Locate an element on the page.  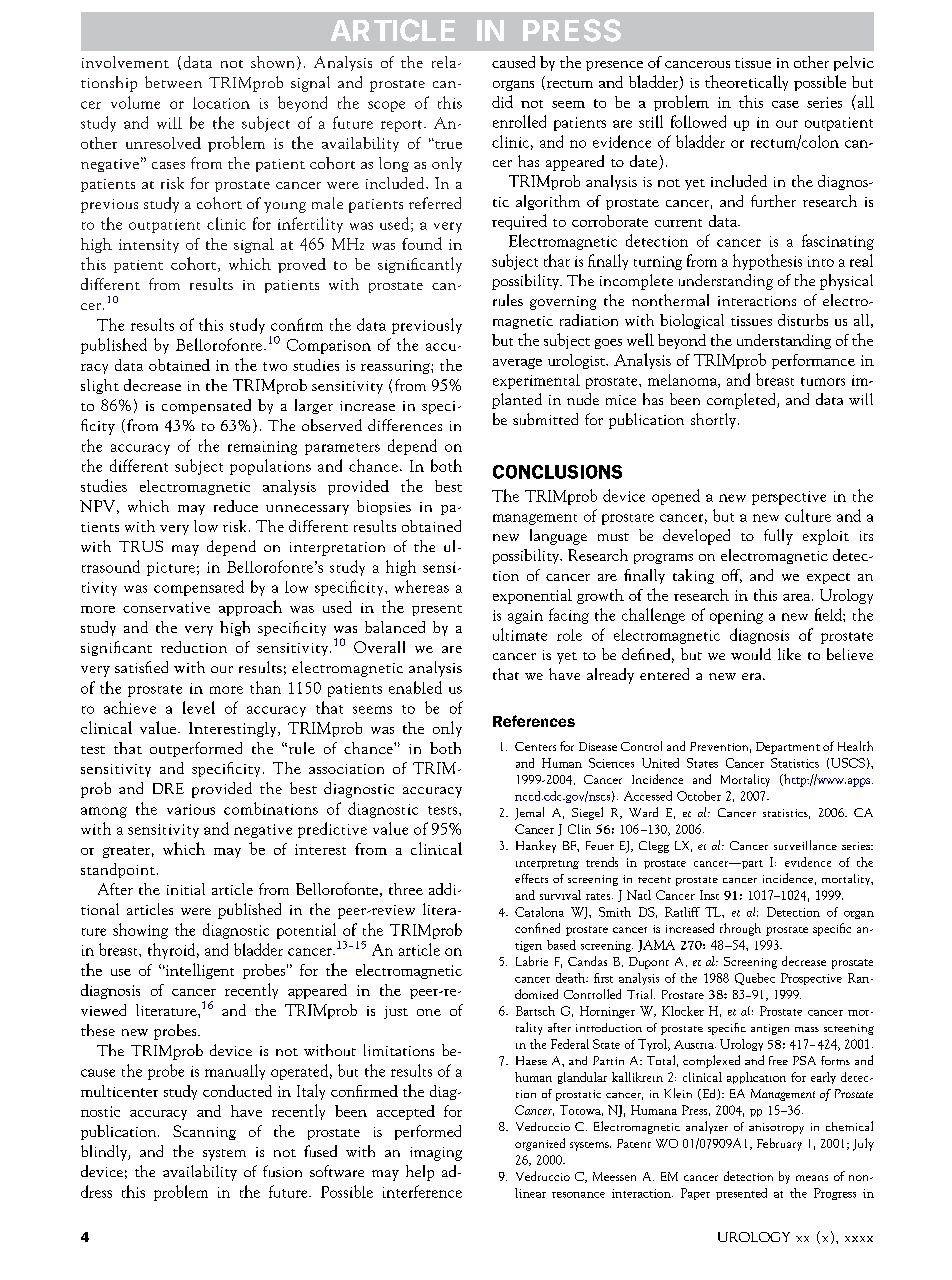
intelligent is located at coordinates (199, 971).
